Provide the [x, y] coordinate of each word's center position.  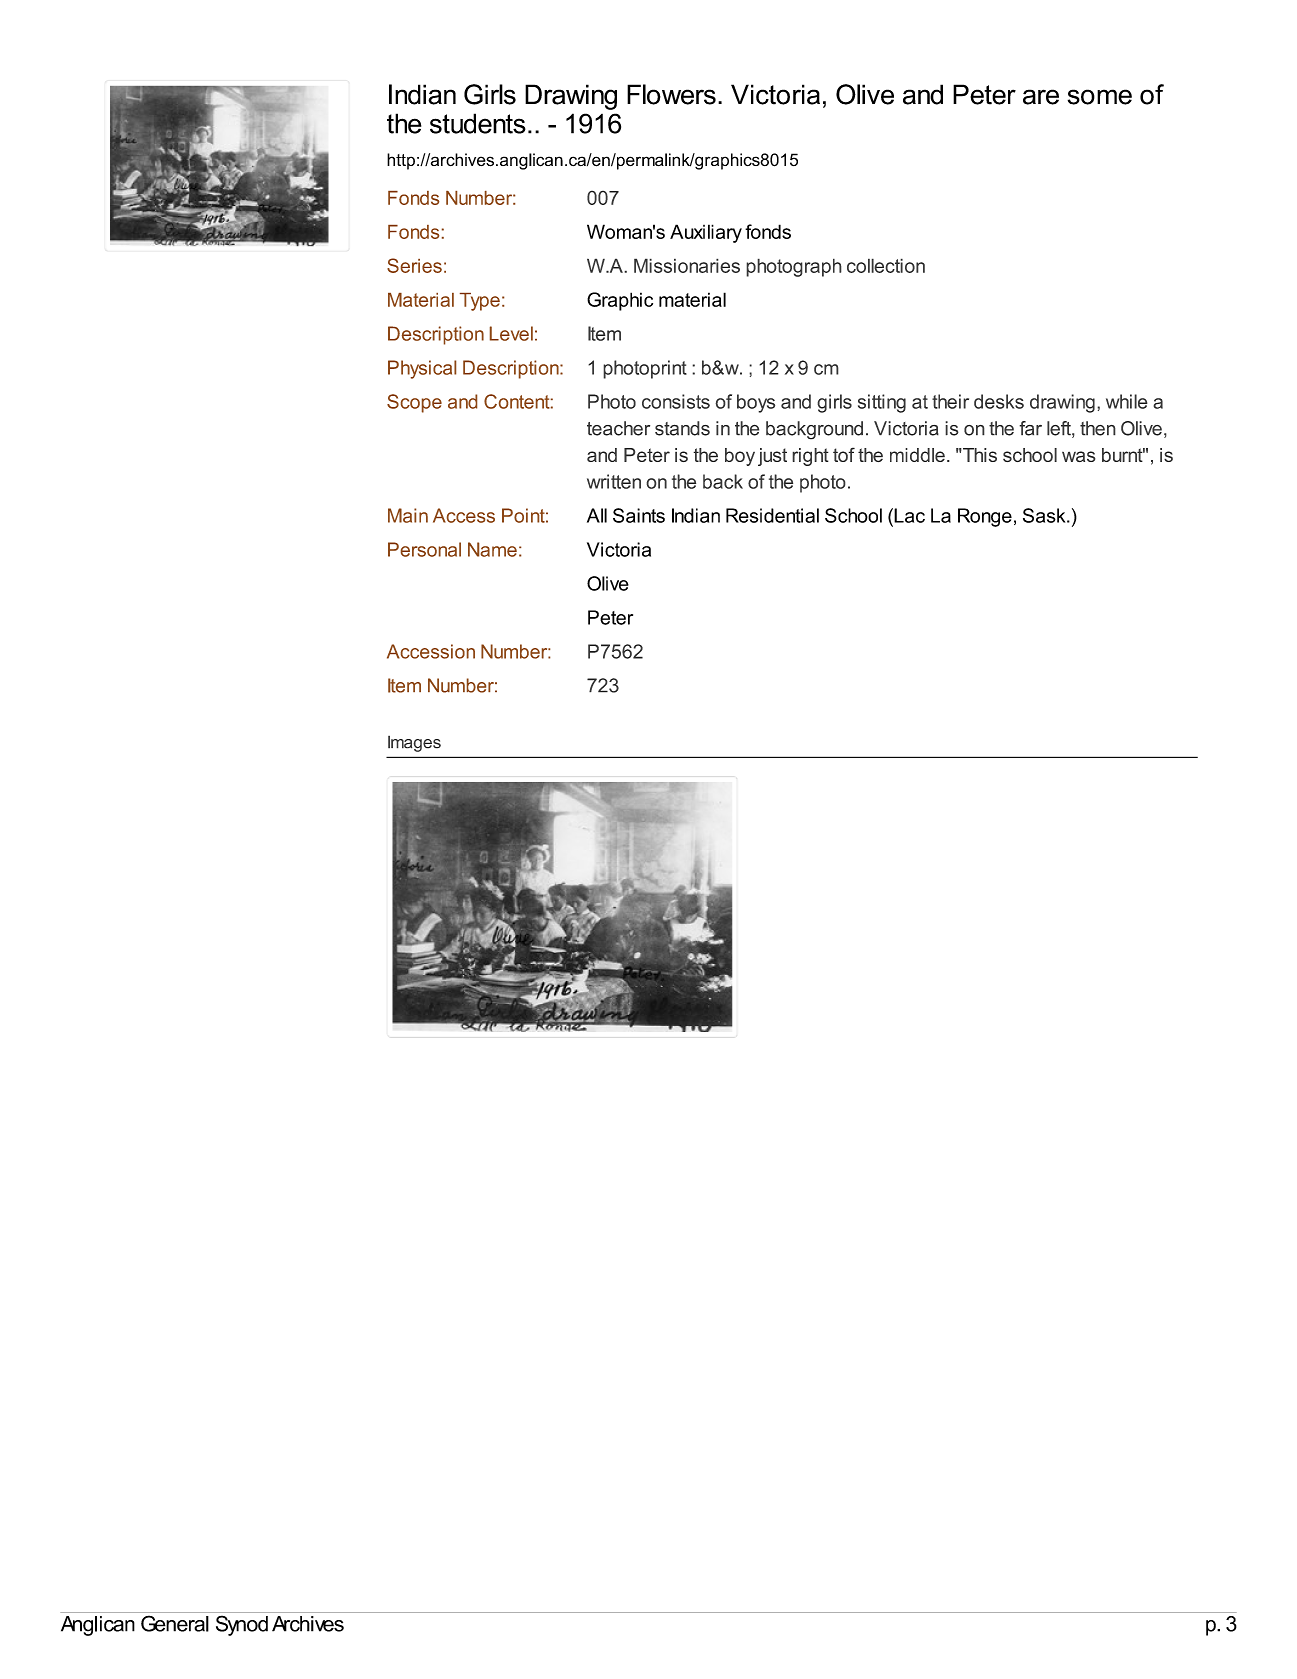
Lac [908, 515]
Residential [772, 515]
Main [408, 515]
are [1041, 97]
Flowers [671, 94]
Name [492, 549]
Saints [639, 515]
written [614, 481]
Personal [424, 549]
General [175, 1623]
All [597, 515]
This [979, 455]
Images [414, 743]
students [478, 123]
